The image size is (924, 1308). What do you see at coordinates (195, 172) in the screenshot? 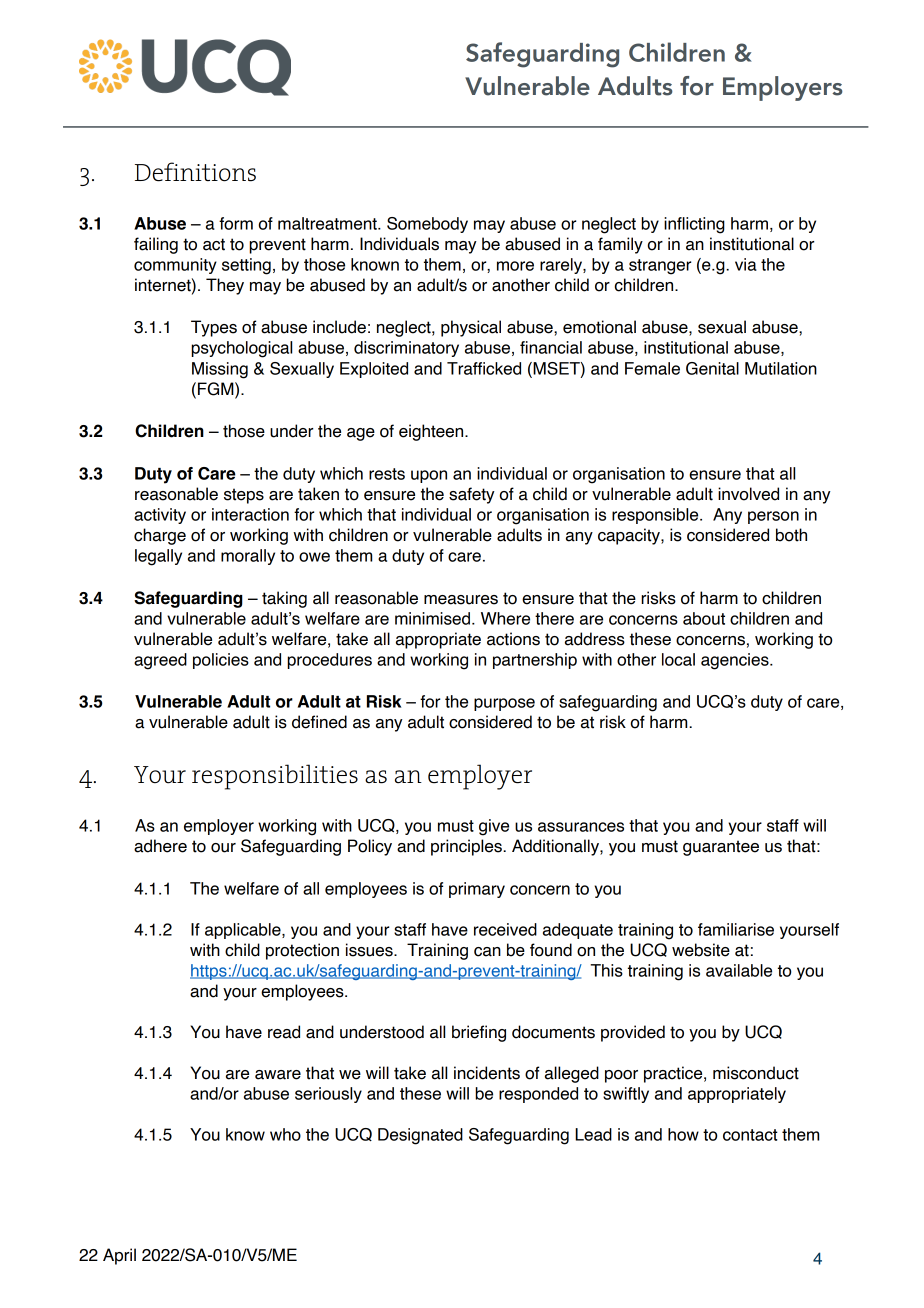
I see `Definitions` at bounding box center [195, 172].
